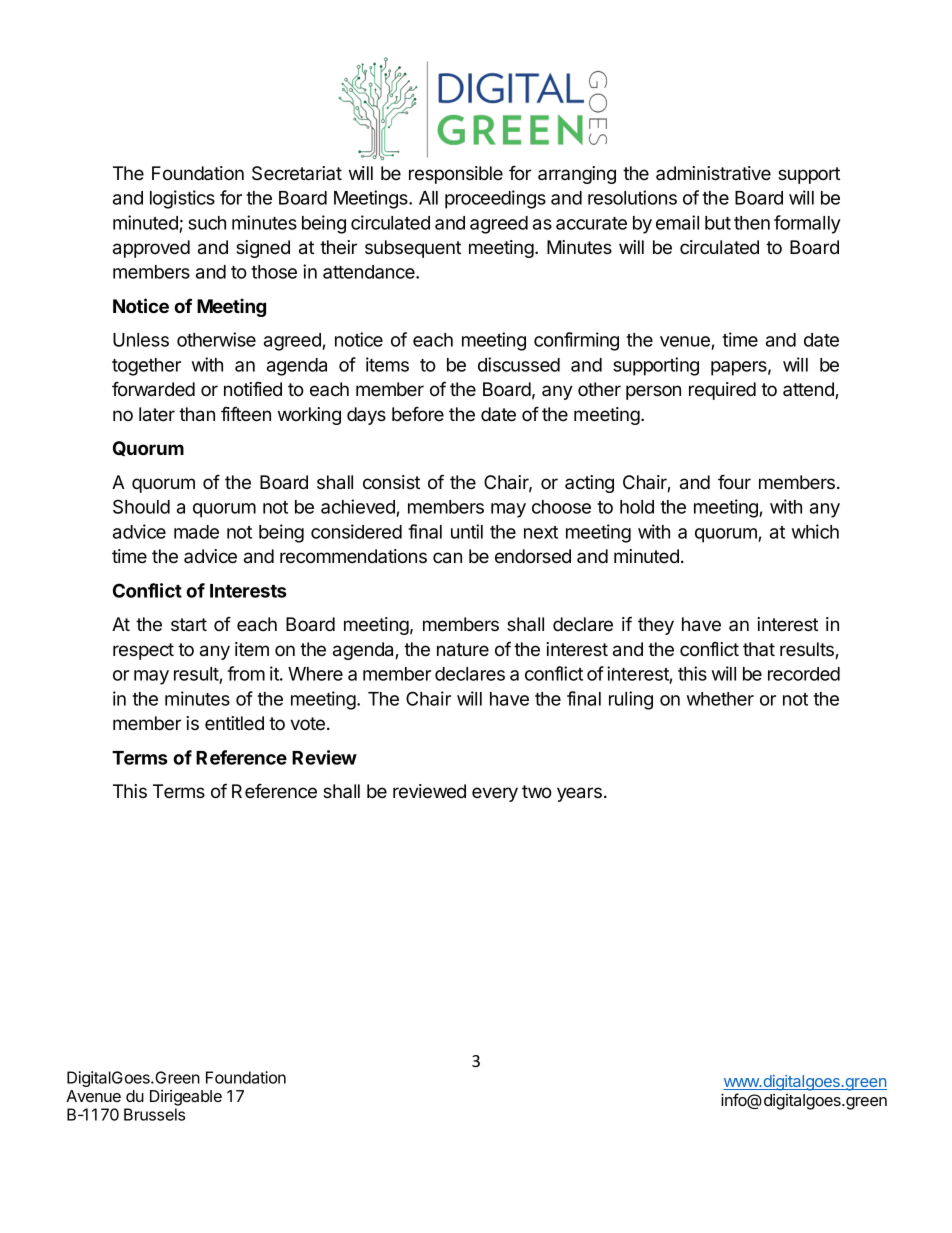  I want to click on Brussels, so click(154, 1114).
